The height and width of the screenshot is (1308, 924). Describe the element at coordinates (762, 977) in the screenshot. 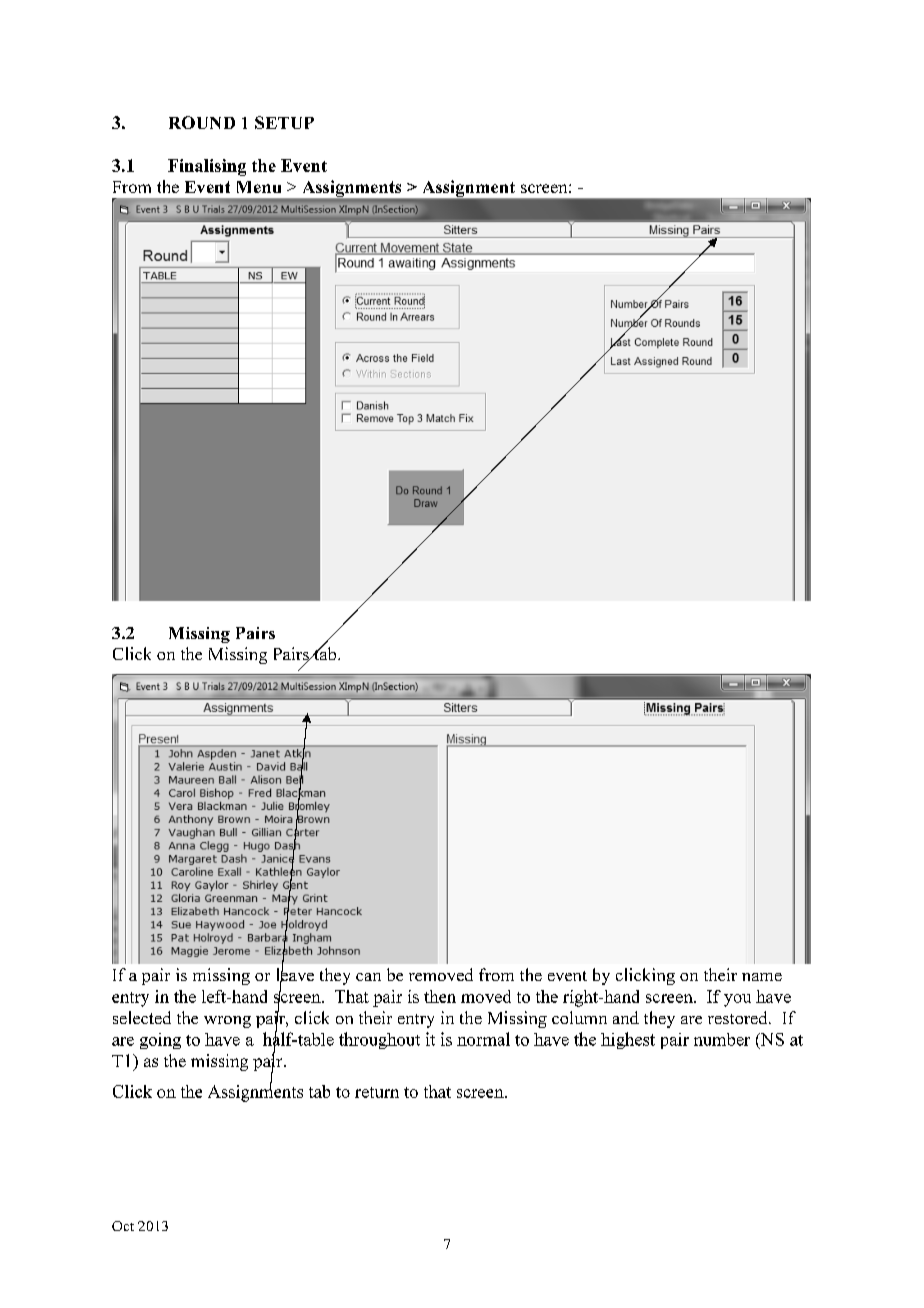

I see `name` at that location.
